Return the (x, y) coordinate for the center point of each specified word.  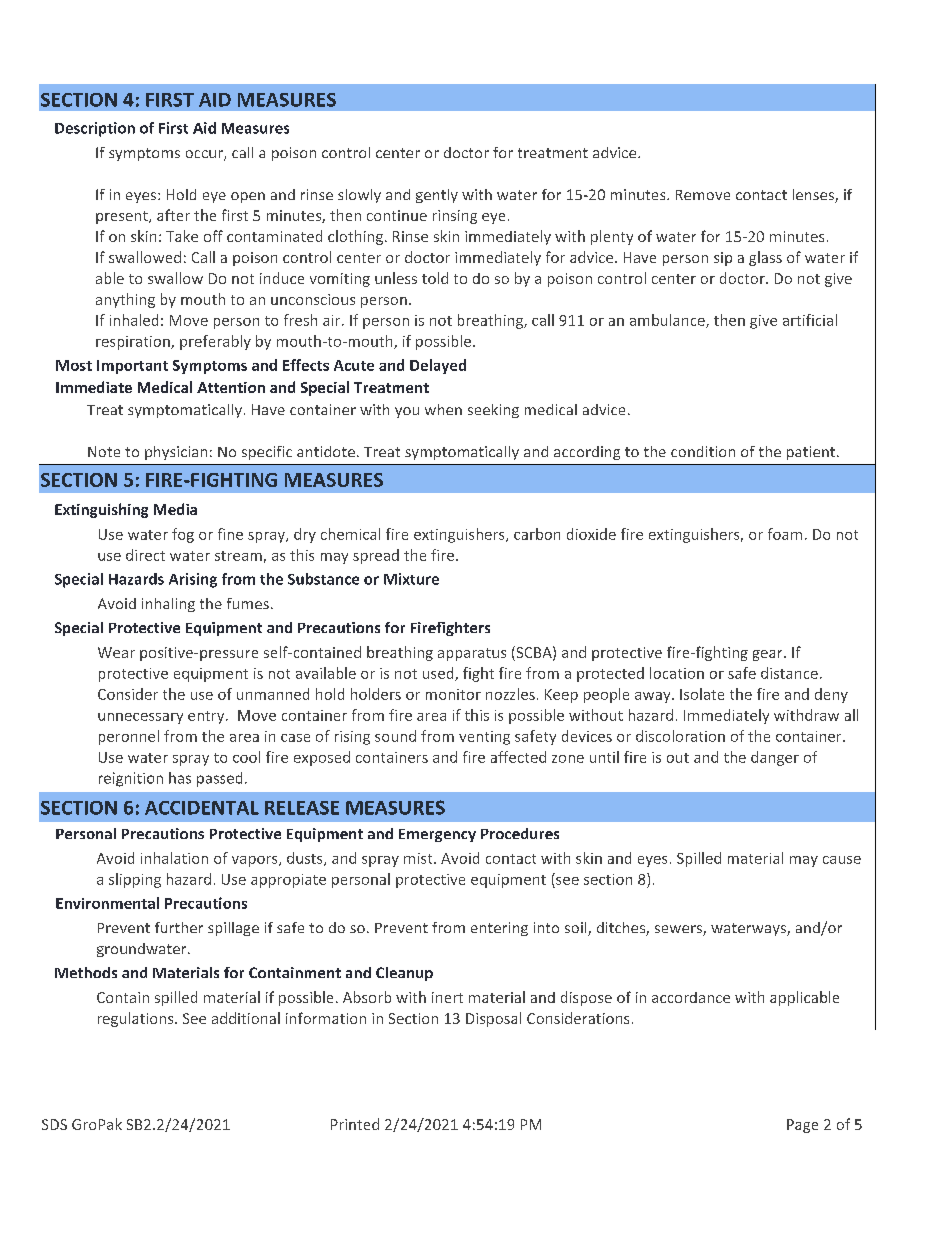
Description (95, 129)
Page (802, 1126)
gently (437, 196)
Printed (355, 1124)
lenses (814, 196)
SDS (54, 1124)
